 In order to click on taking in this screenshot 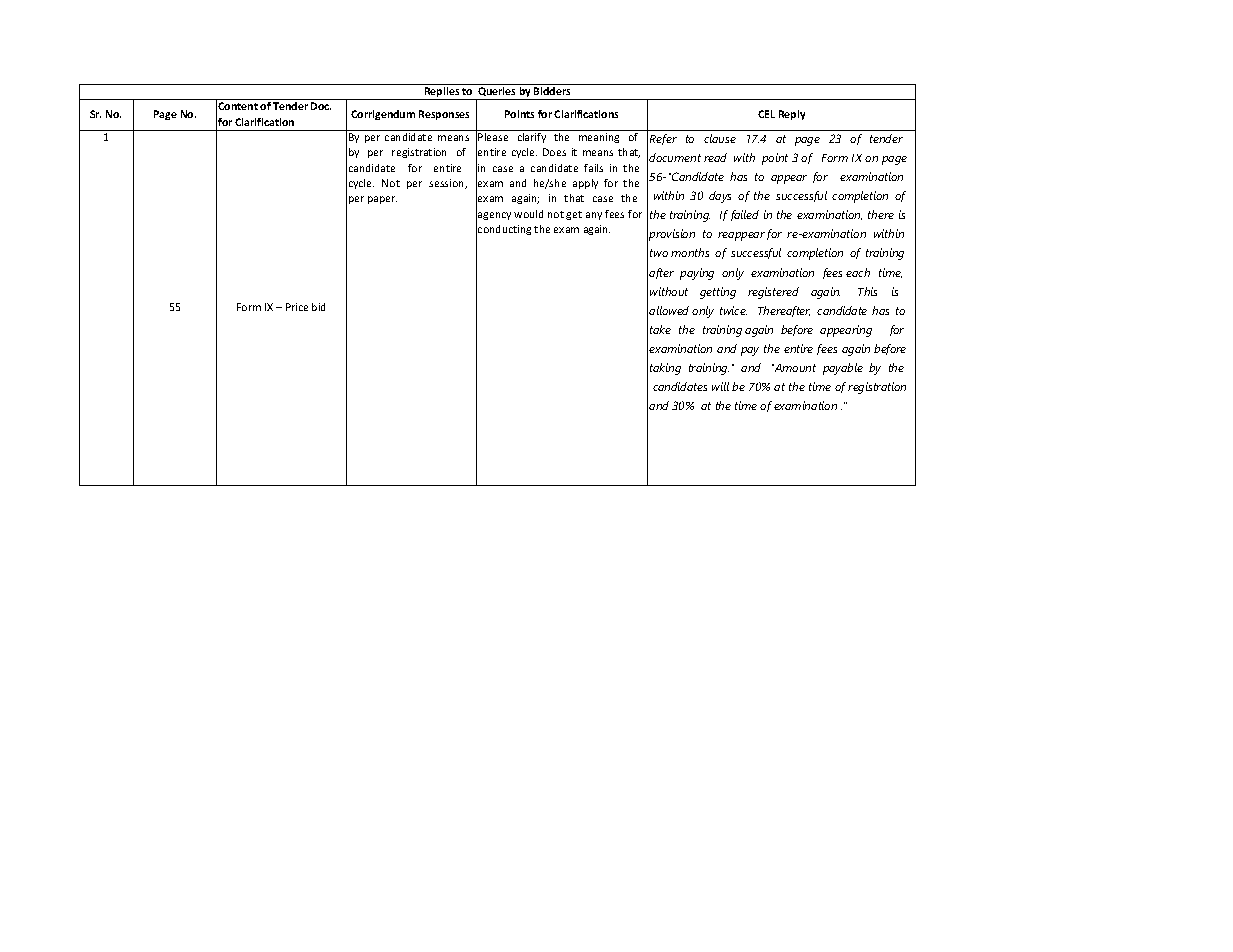, I will do `click(665, 369)`.
